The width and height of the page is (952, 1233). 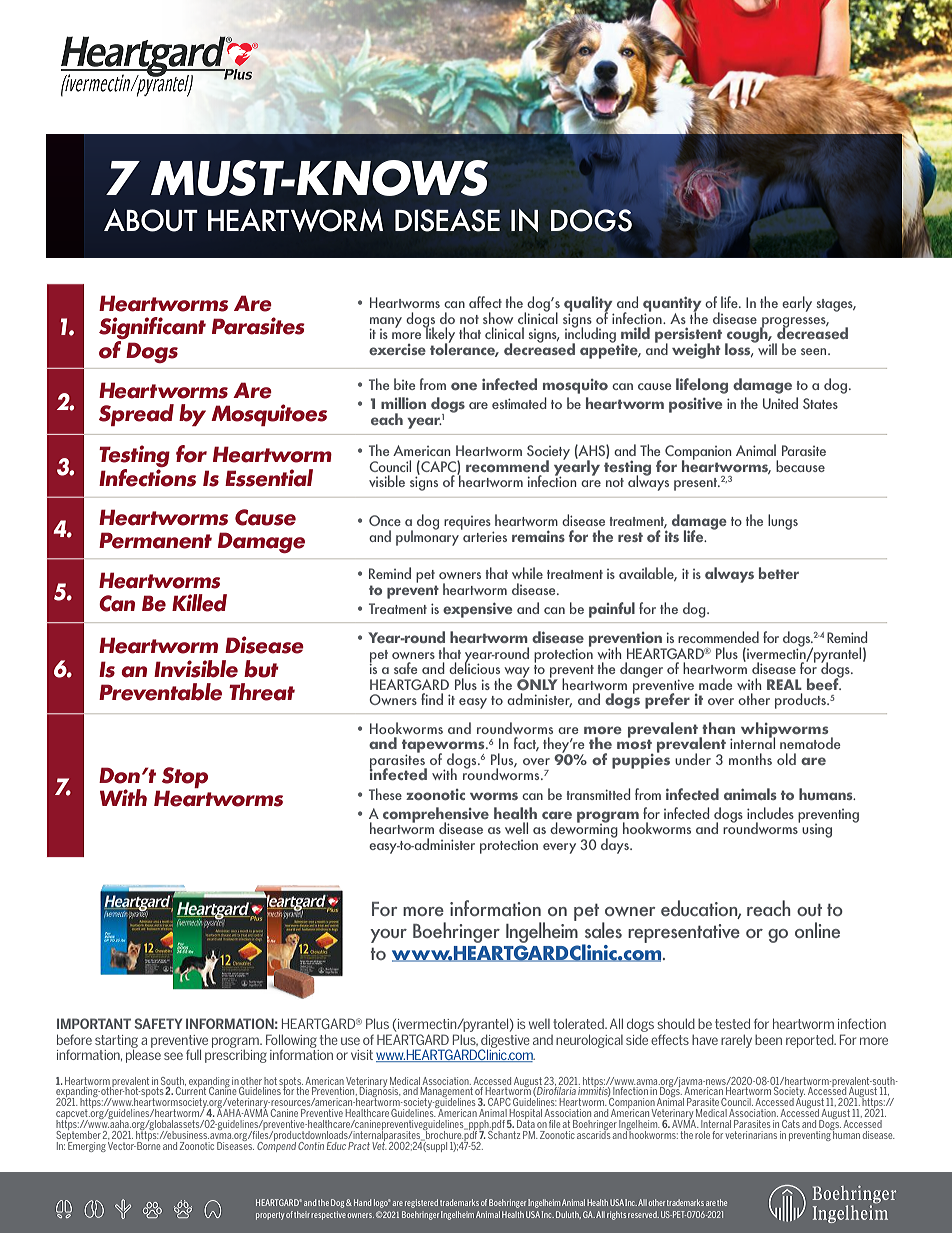 What do you see at coordinates (421, 1203) in the page?
I see `registered` at bounding box center [421, 1203].
